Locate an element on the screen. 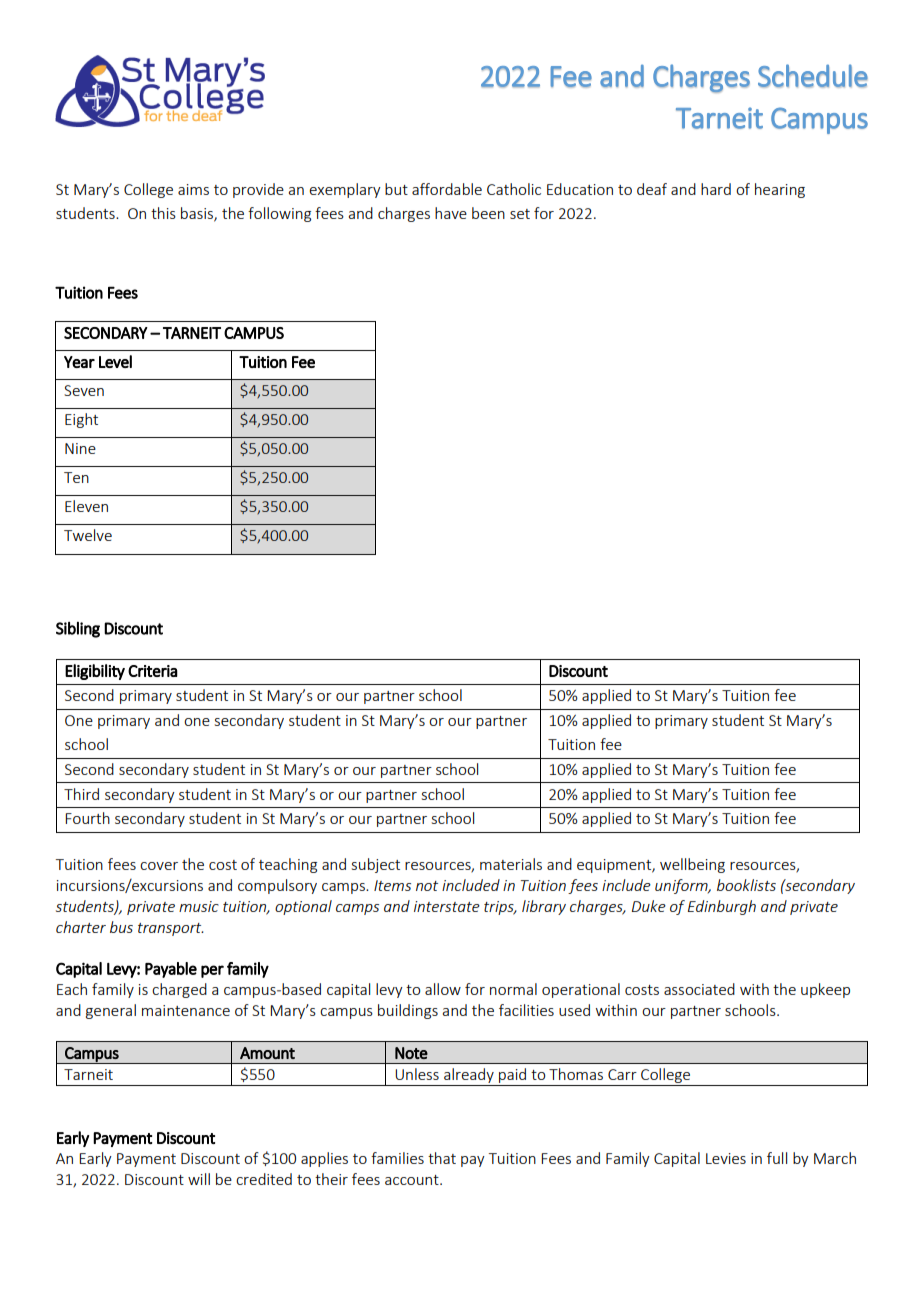 The image size is (924, 1308). Schedule is located at coordinates (813, 76).
